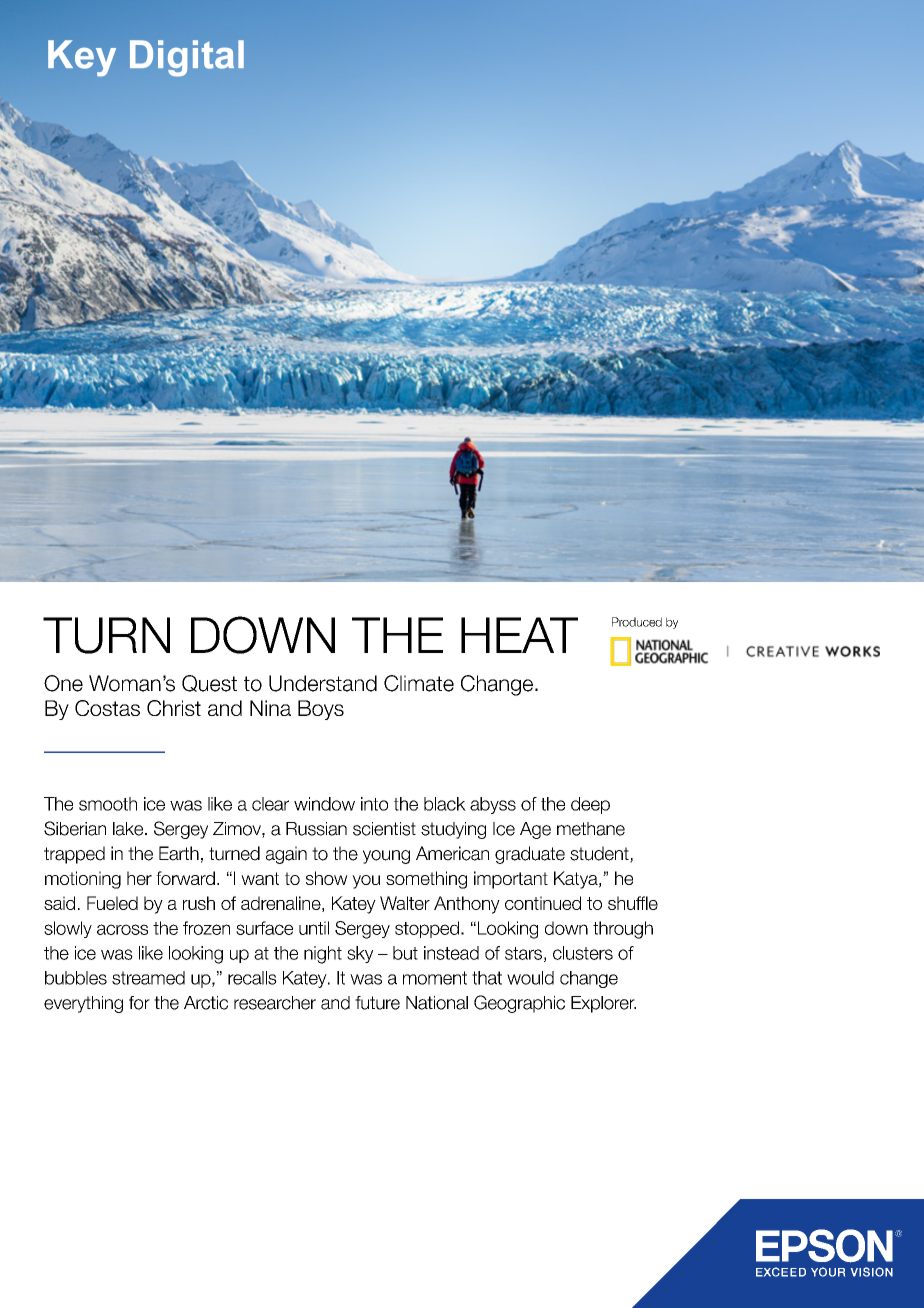  I want to click on motioning, so click(83, 880).
